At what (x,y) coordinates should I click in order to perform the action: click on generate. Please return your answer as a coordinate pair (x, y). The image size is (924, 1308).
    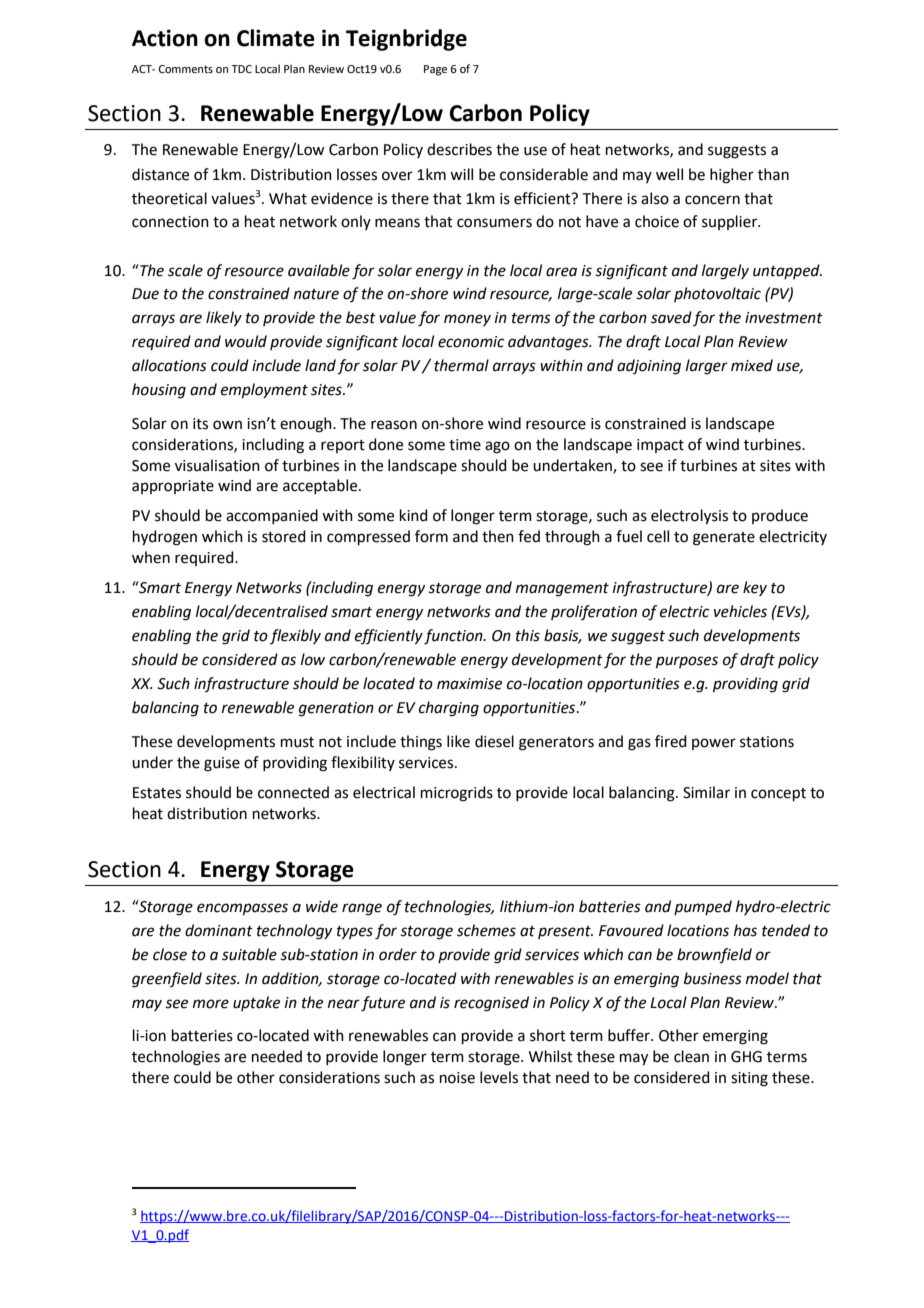
    Looking at the image, I should click on (724, 539).
